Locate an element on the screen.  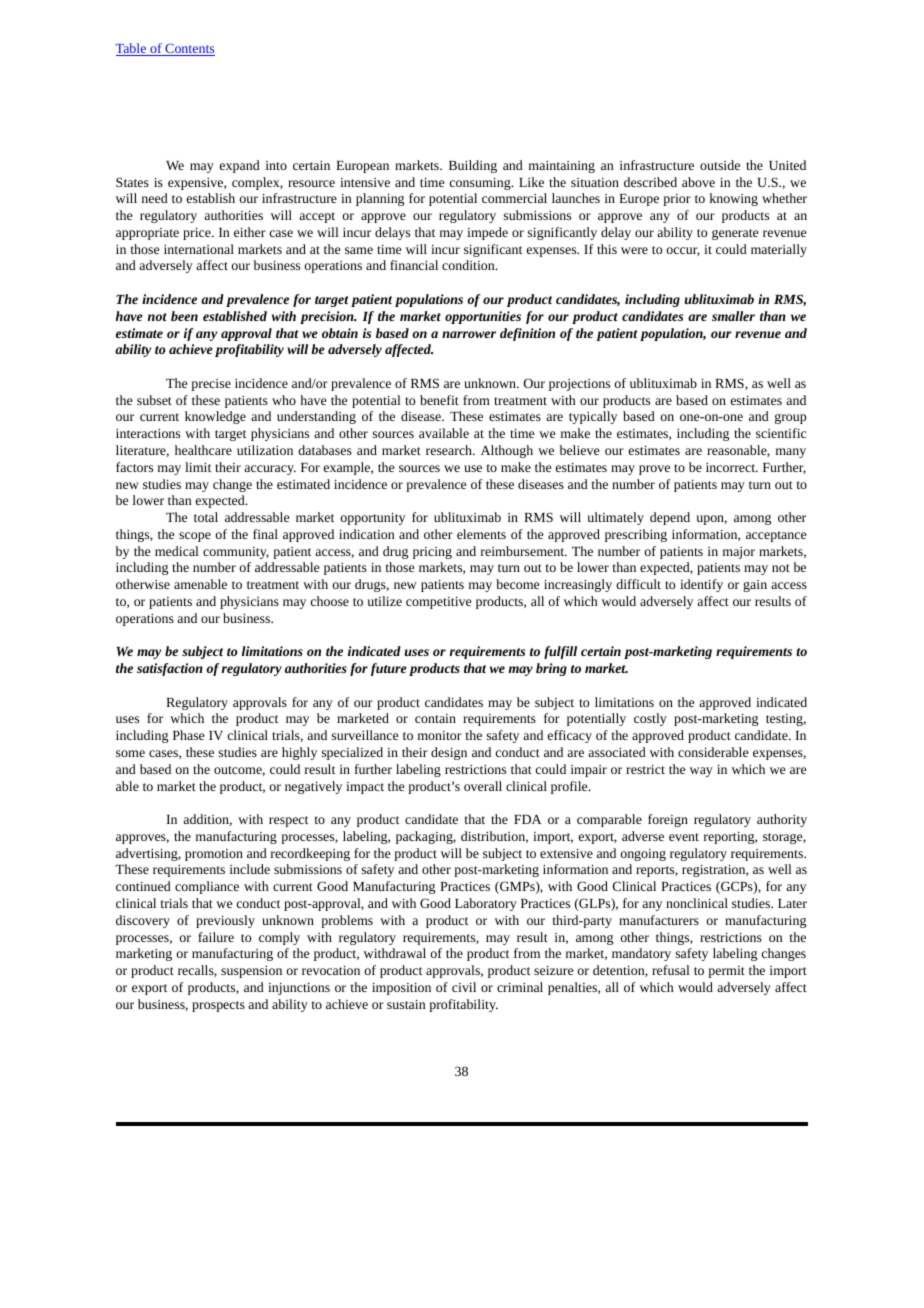
prospects is located at coordinates (218, 1006).
